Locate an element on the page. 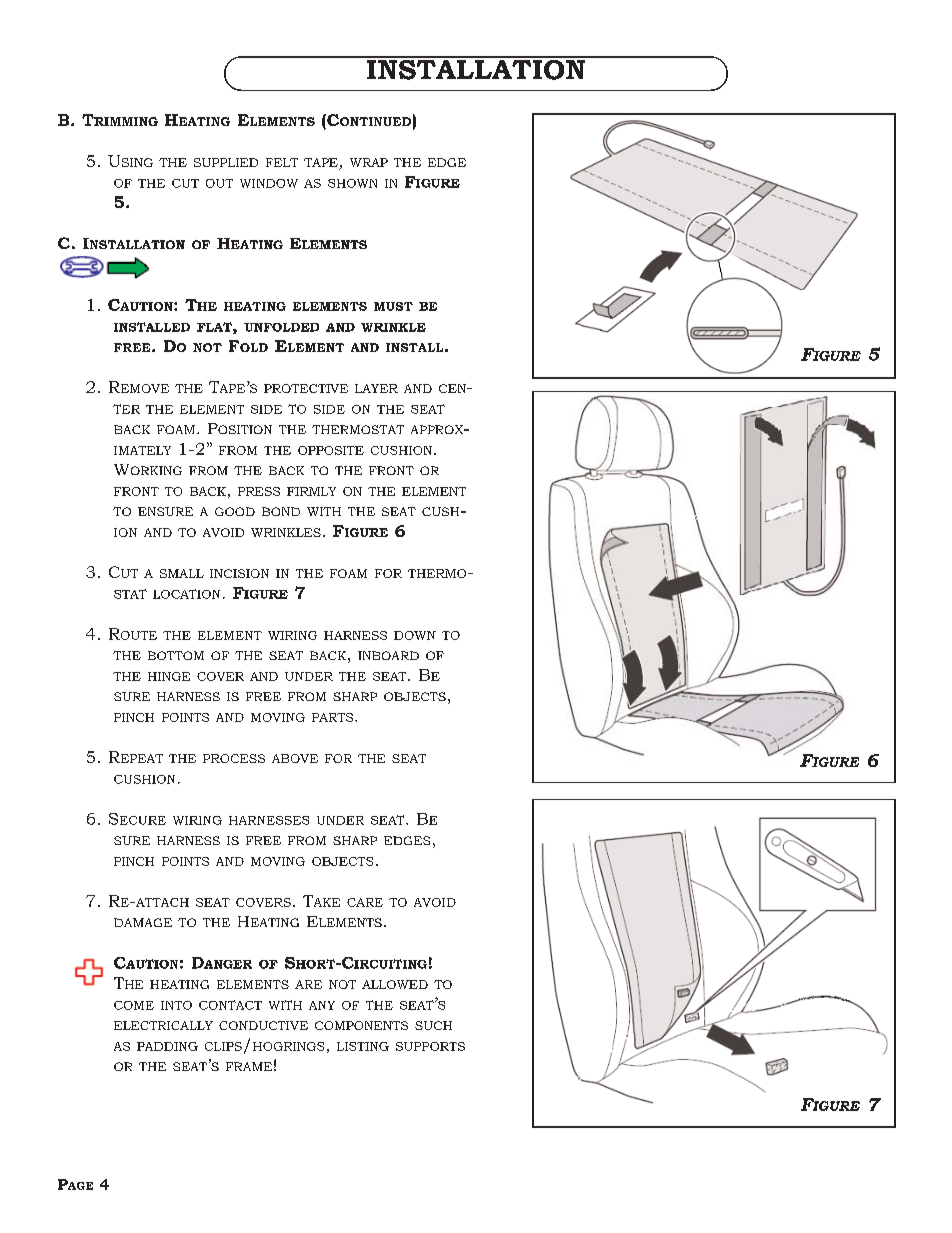 This document has height=1233, width=952. ELECTRICALLY is located at coordinates (163, 1025).
